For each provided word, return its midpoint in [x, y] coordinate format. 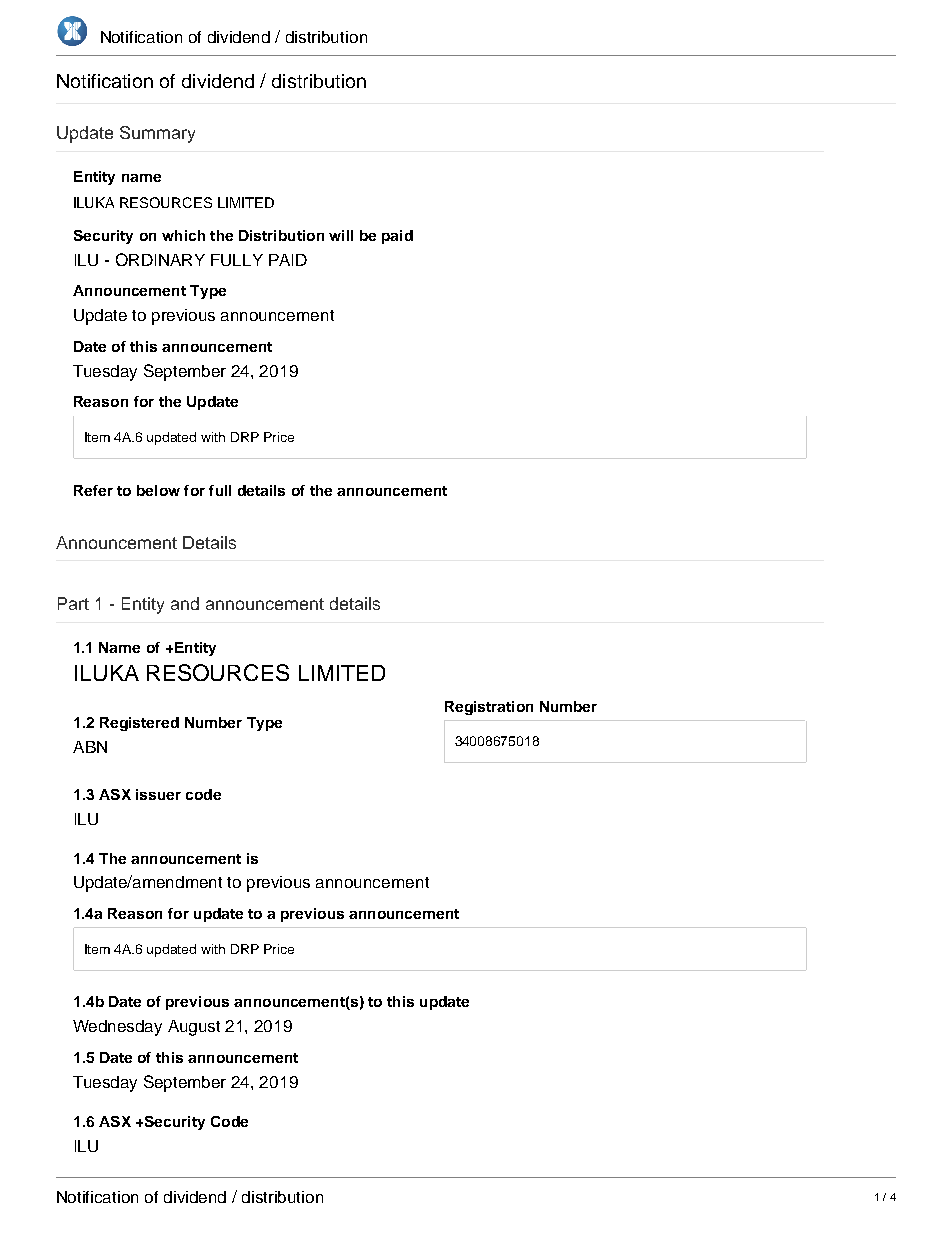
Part [73, 603]
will [341, 235]
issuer [158, 794]
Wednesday [117, 1028]
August [194, 1028]
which [183, 235]
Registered [139, 724]
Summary [157, 134]
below [158, 490]
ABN [90, 747]
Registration [489, 708]
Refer [93, 490]
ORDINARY [160, 259]
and [185, 603]
